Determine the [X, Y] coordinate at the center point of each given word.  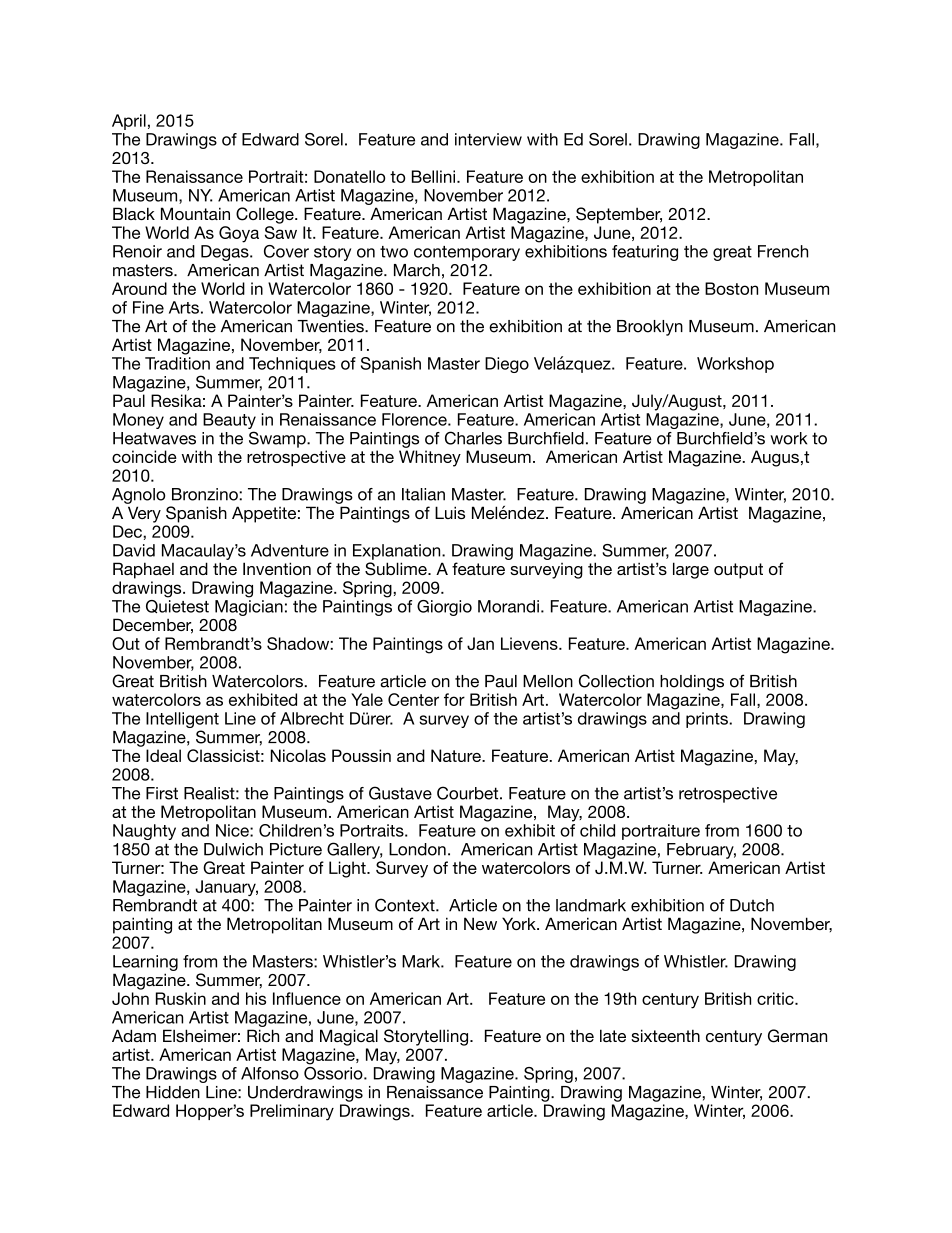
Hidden [173, 1092]
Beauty [229, 422]
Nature [457, 755]
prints [708, 720]
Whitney [430, 458]
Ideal [163, 755]
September [619, 215]
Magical [349, 1037]
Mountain [195, 213]
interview [488, 139]
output [738, 571]
